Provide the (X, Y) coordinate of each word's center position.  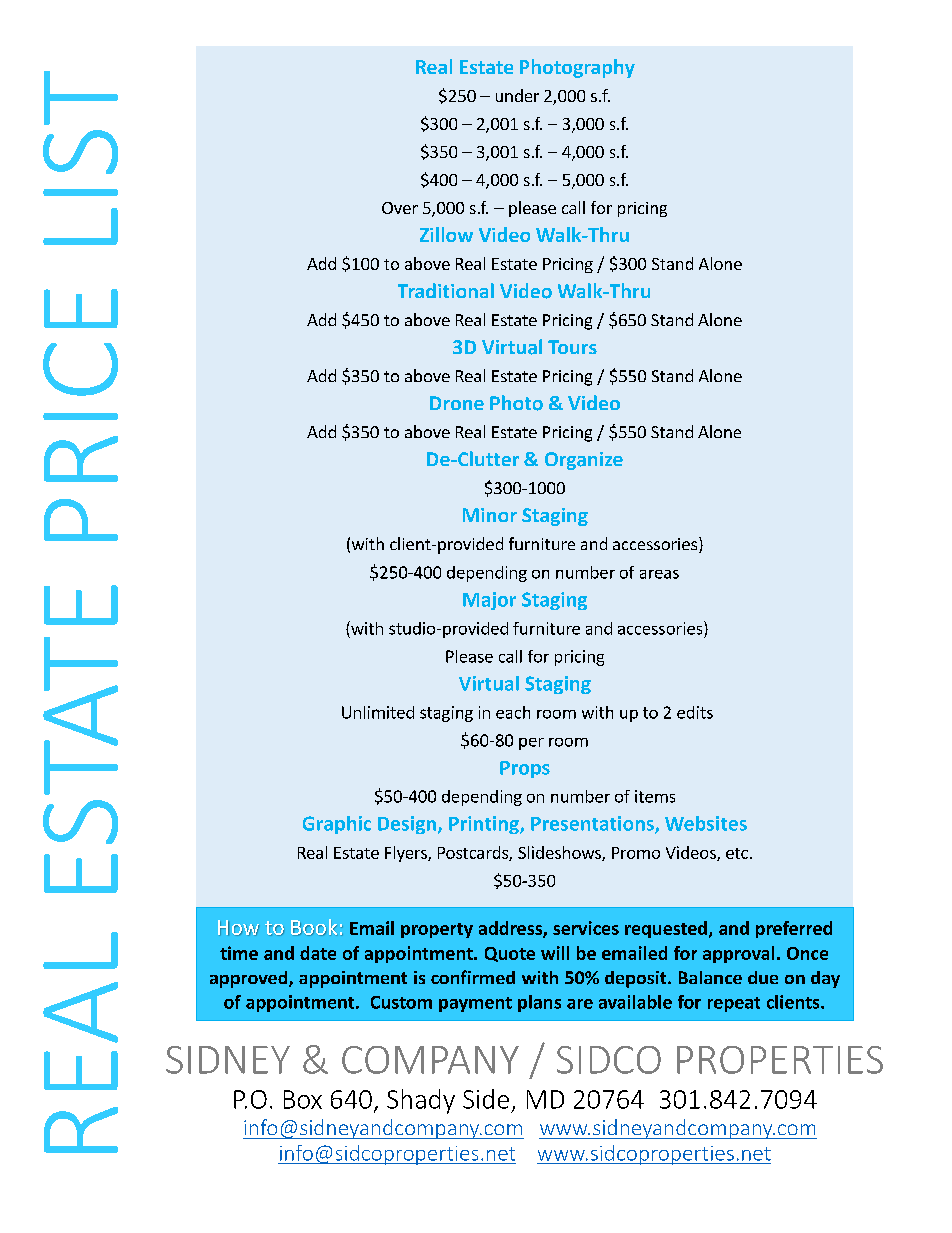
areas (659, 574)
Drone (457, 403)
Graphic (337, 825)
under (517, 95)
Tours (572, 347)
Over (400, 208)
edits (695, 712)
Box (303, 1099)
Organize (584, 461)
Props (525, 769)
